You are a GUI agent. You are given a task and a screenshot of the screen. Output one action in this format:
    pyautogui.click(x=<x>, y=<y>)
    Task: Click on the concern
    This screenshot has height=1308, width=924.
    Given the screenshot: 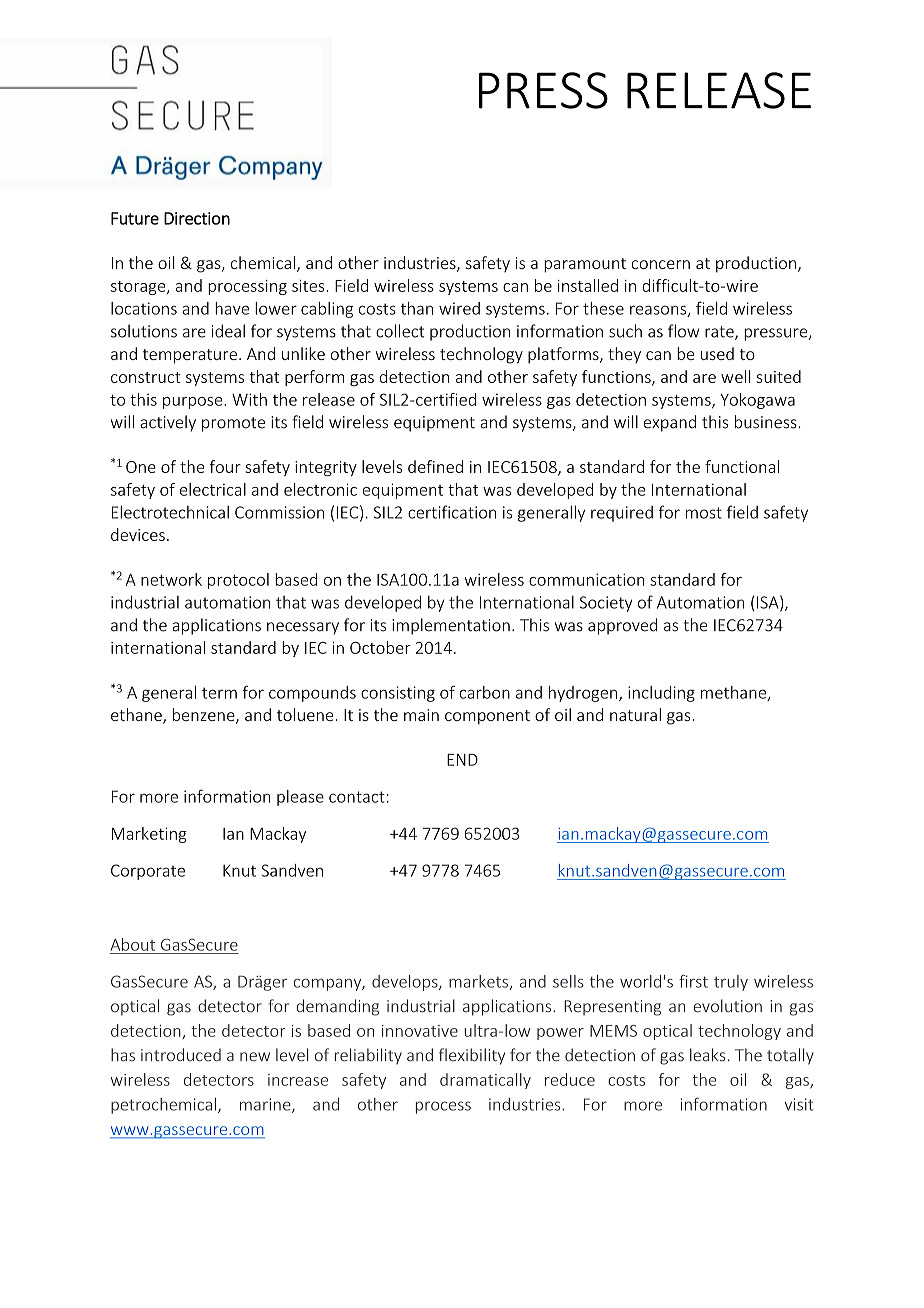 What is the action you would take?
    pyautogui.click(x=660, y=264)
